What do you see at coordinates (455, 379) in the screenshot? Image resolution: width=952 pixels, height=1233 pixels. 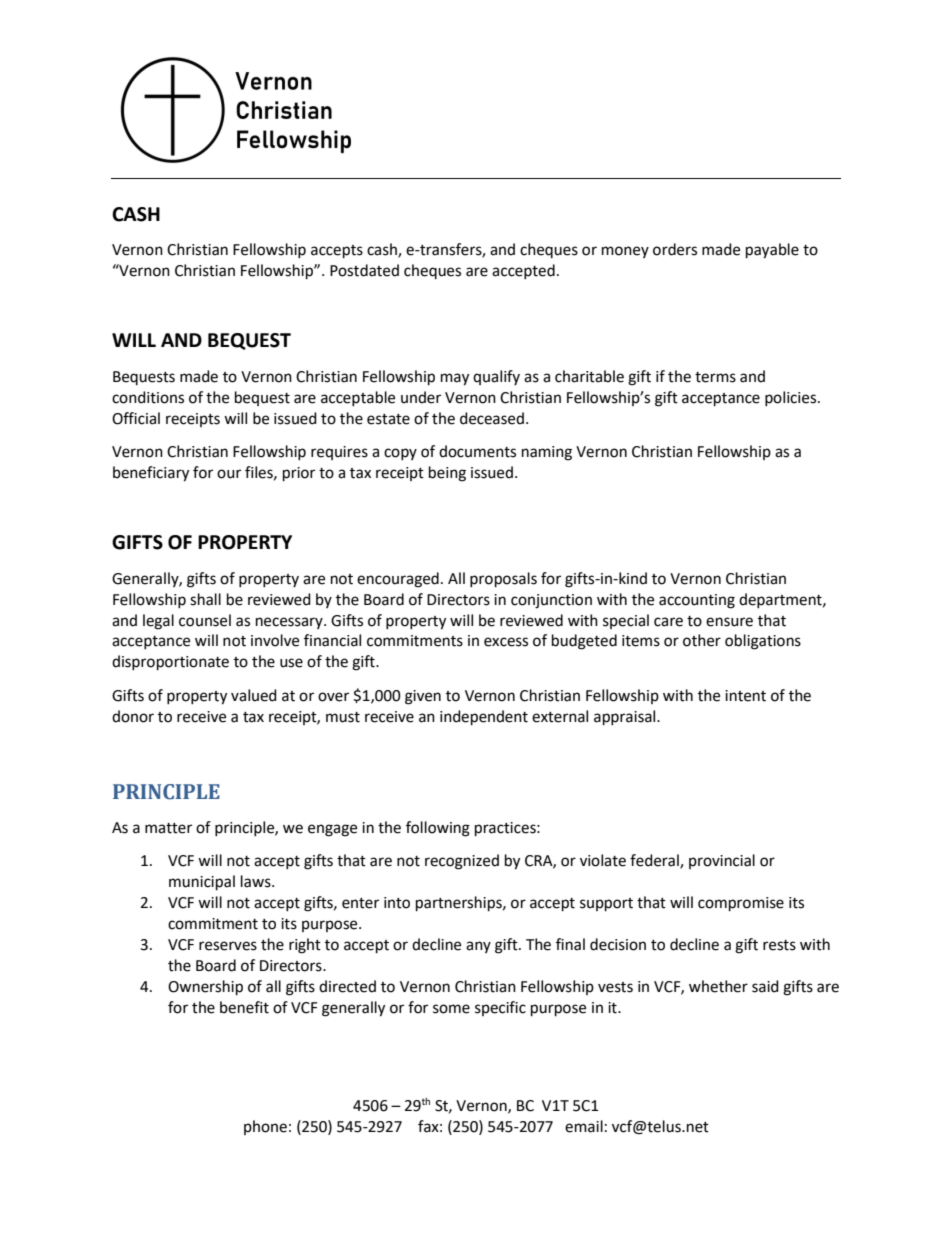 I see `may` at bounding box center [455, 379].
